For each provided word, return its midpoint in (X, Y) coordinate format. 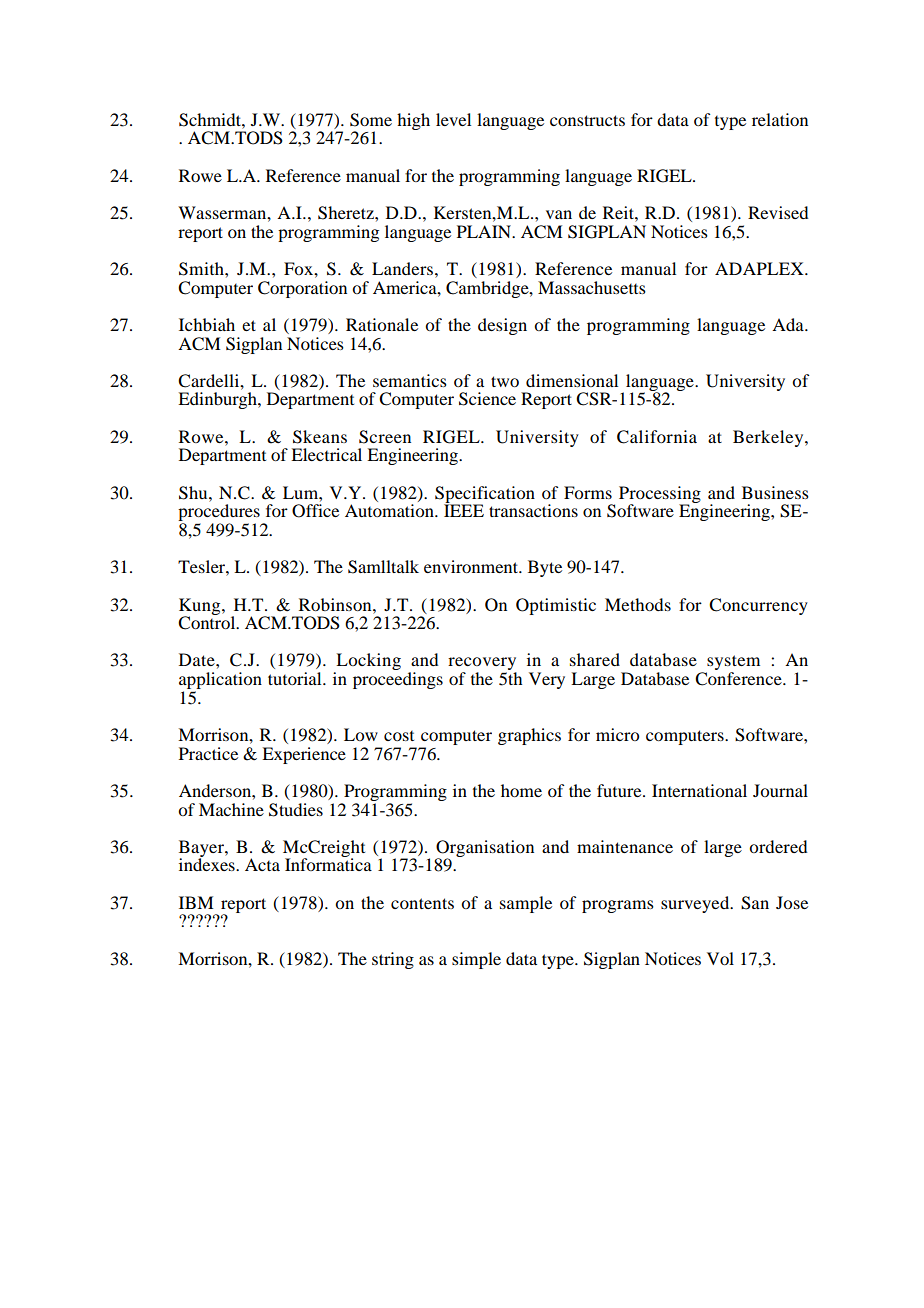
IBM (196, 902)
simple (476, 960)
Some (371, 120)
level (453, 119)
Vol (720, 958)
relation (780, 119)
